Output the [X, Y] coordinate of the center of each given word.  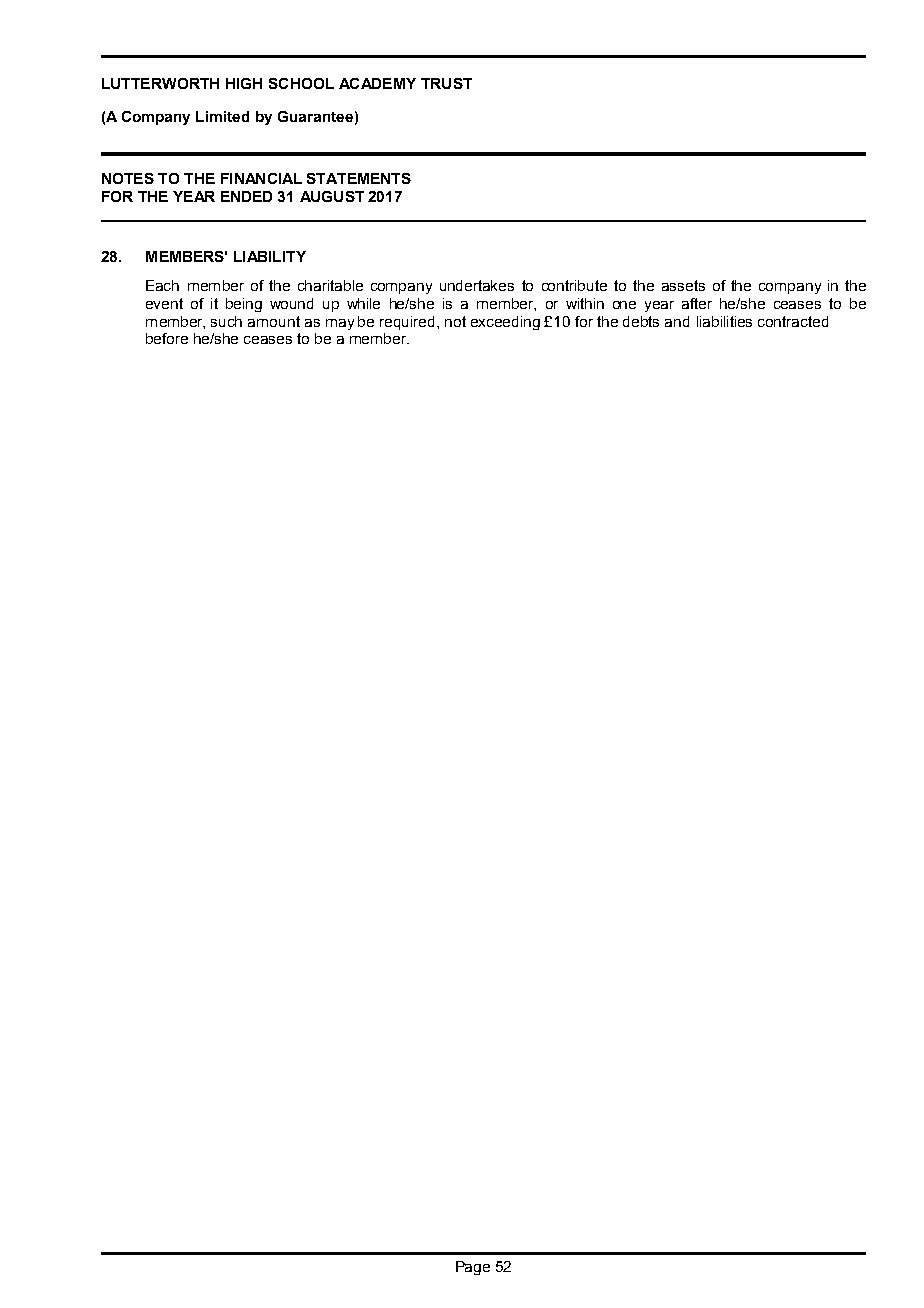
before [167, 338]
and [677, 321]
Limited [222, 116]
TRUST [446, 83]
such [226, 321]
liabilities [724, 321]
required [409, 323]
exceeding [505, 323]
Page [473, 1268]
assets [683, 285]
